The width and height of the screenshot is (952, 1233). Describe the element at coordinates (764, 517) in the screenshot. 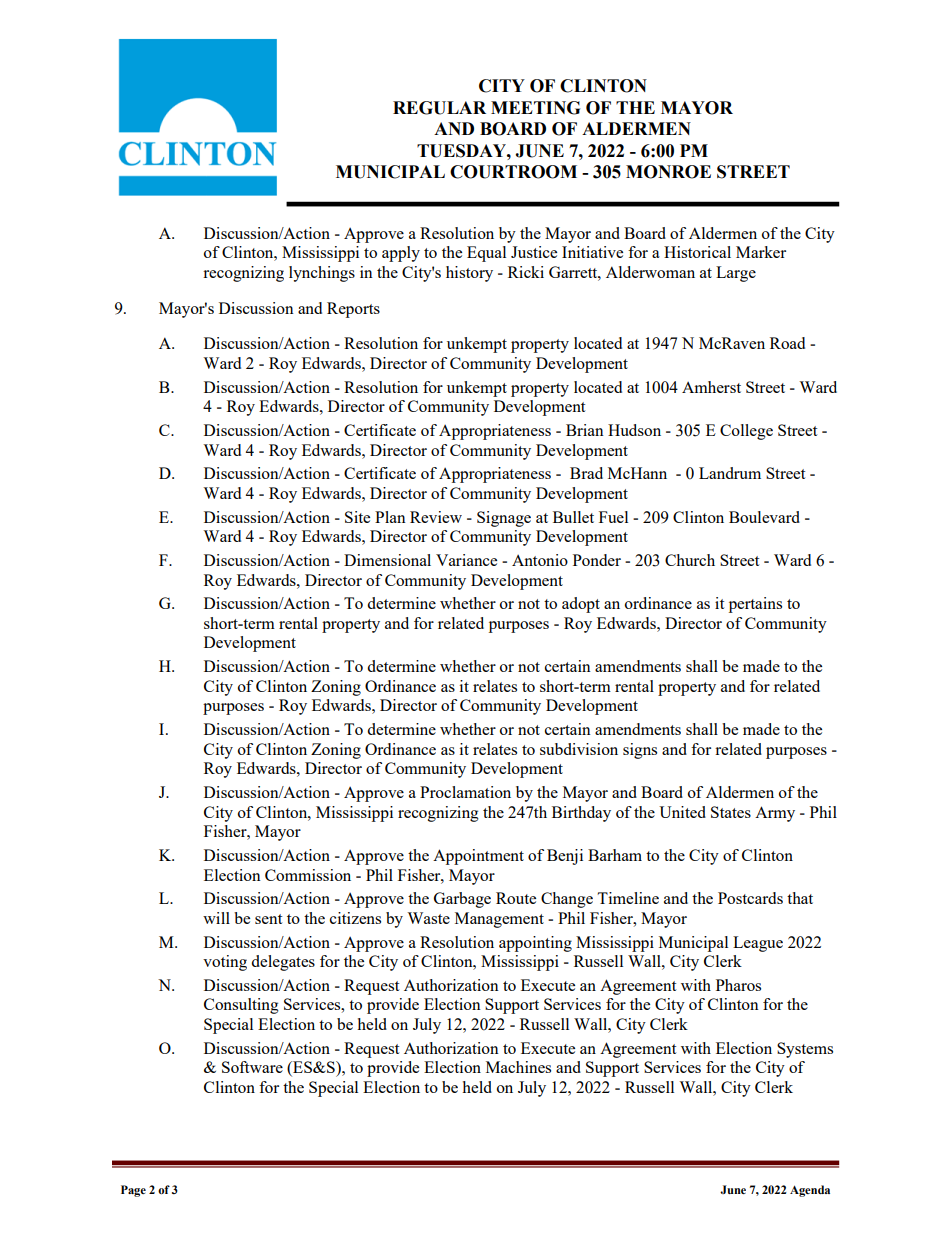

I see `Boulevard` at that location.
